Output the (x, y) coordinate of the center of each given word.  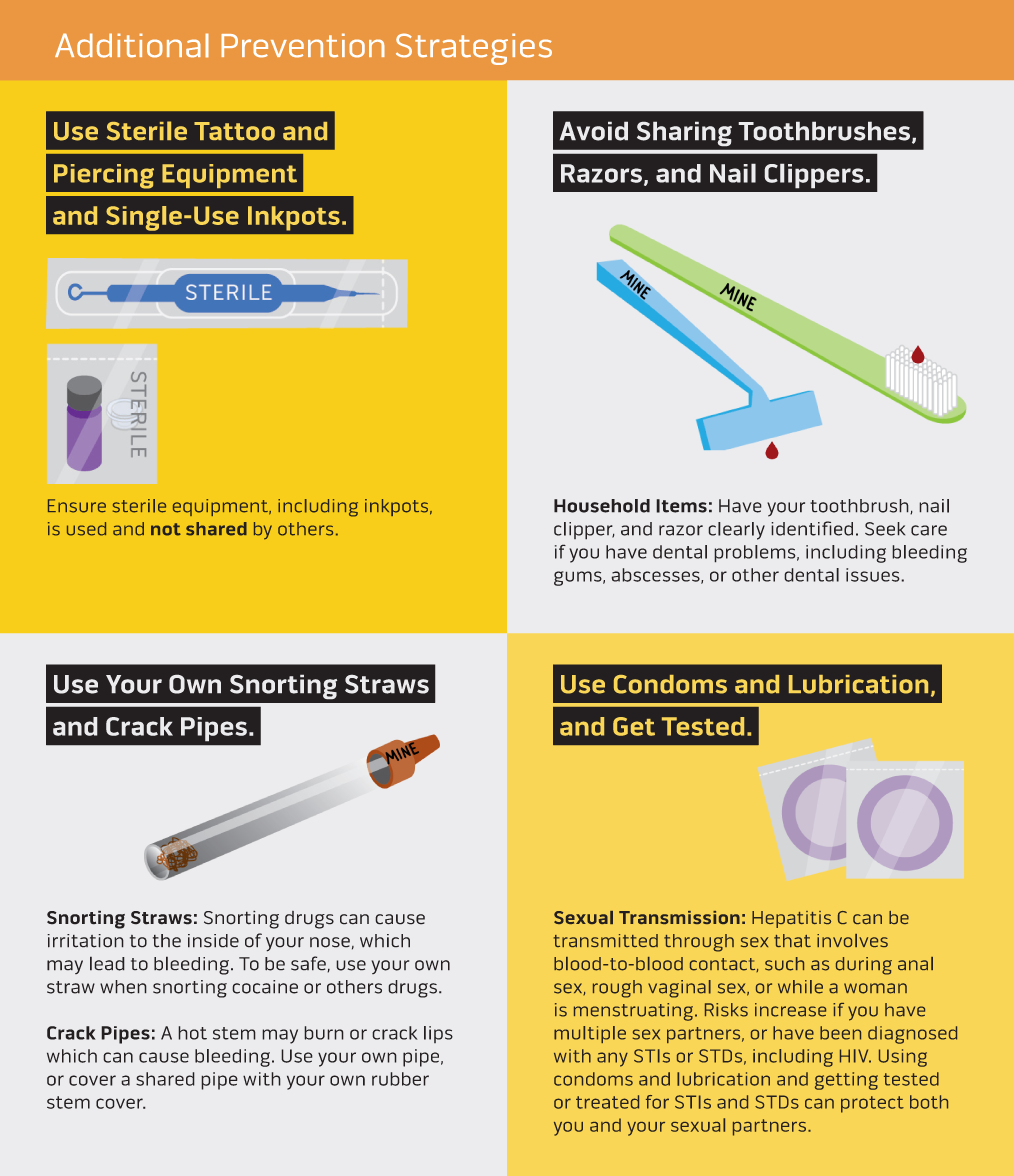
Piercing (104, 176)
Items (681, 506)
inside (213, 941)
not (166, 529)
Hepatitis (791, 919)
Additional (132, 45)
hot (192, 1033)
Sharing (684, 134)
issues (874, 575)
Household (602, 506)
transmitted (606, 940)
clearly (736, 531)
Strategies (474, 49)
